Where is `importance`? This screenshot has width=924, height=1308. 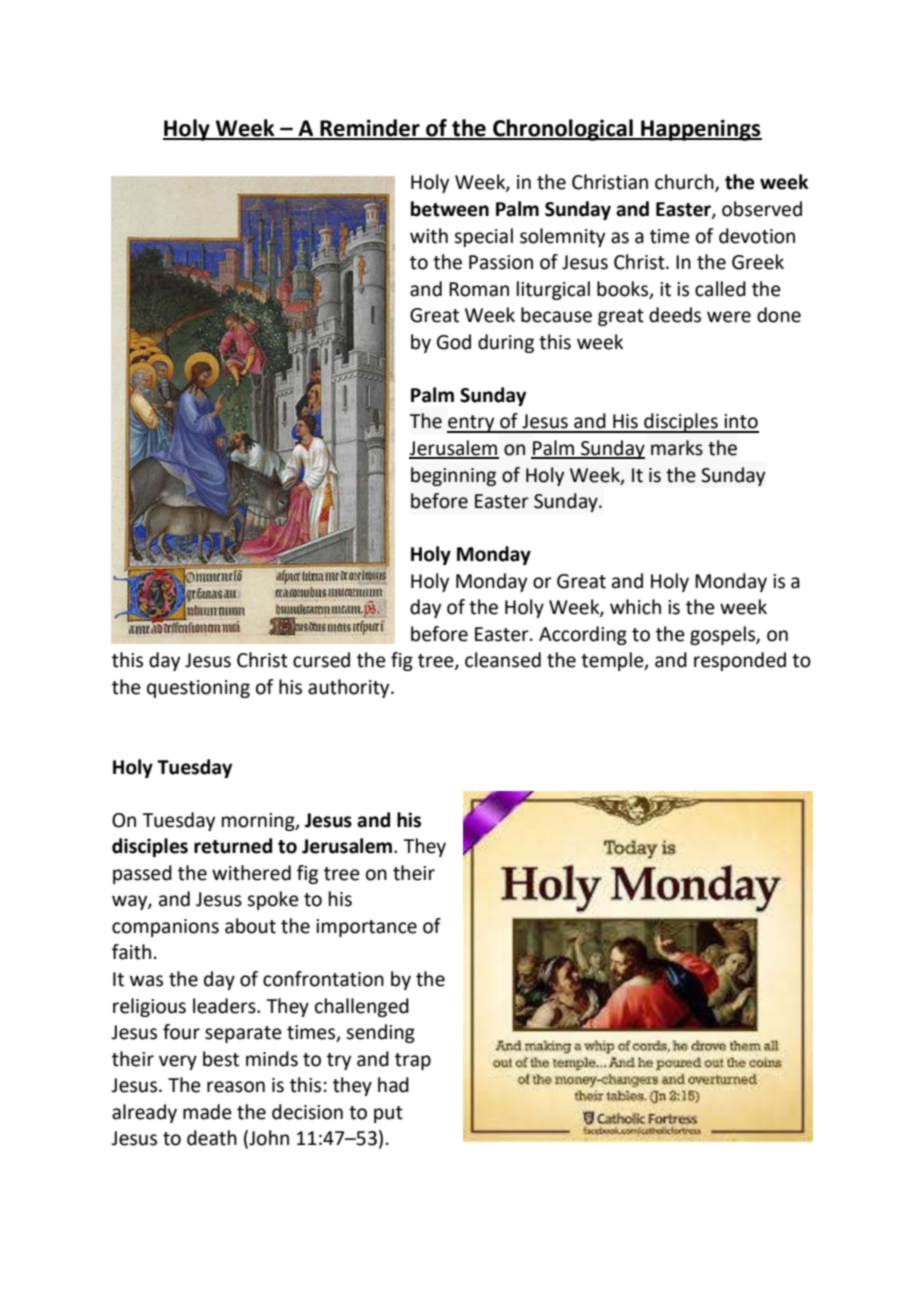
importance is located at coordinates (366, 928).
